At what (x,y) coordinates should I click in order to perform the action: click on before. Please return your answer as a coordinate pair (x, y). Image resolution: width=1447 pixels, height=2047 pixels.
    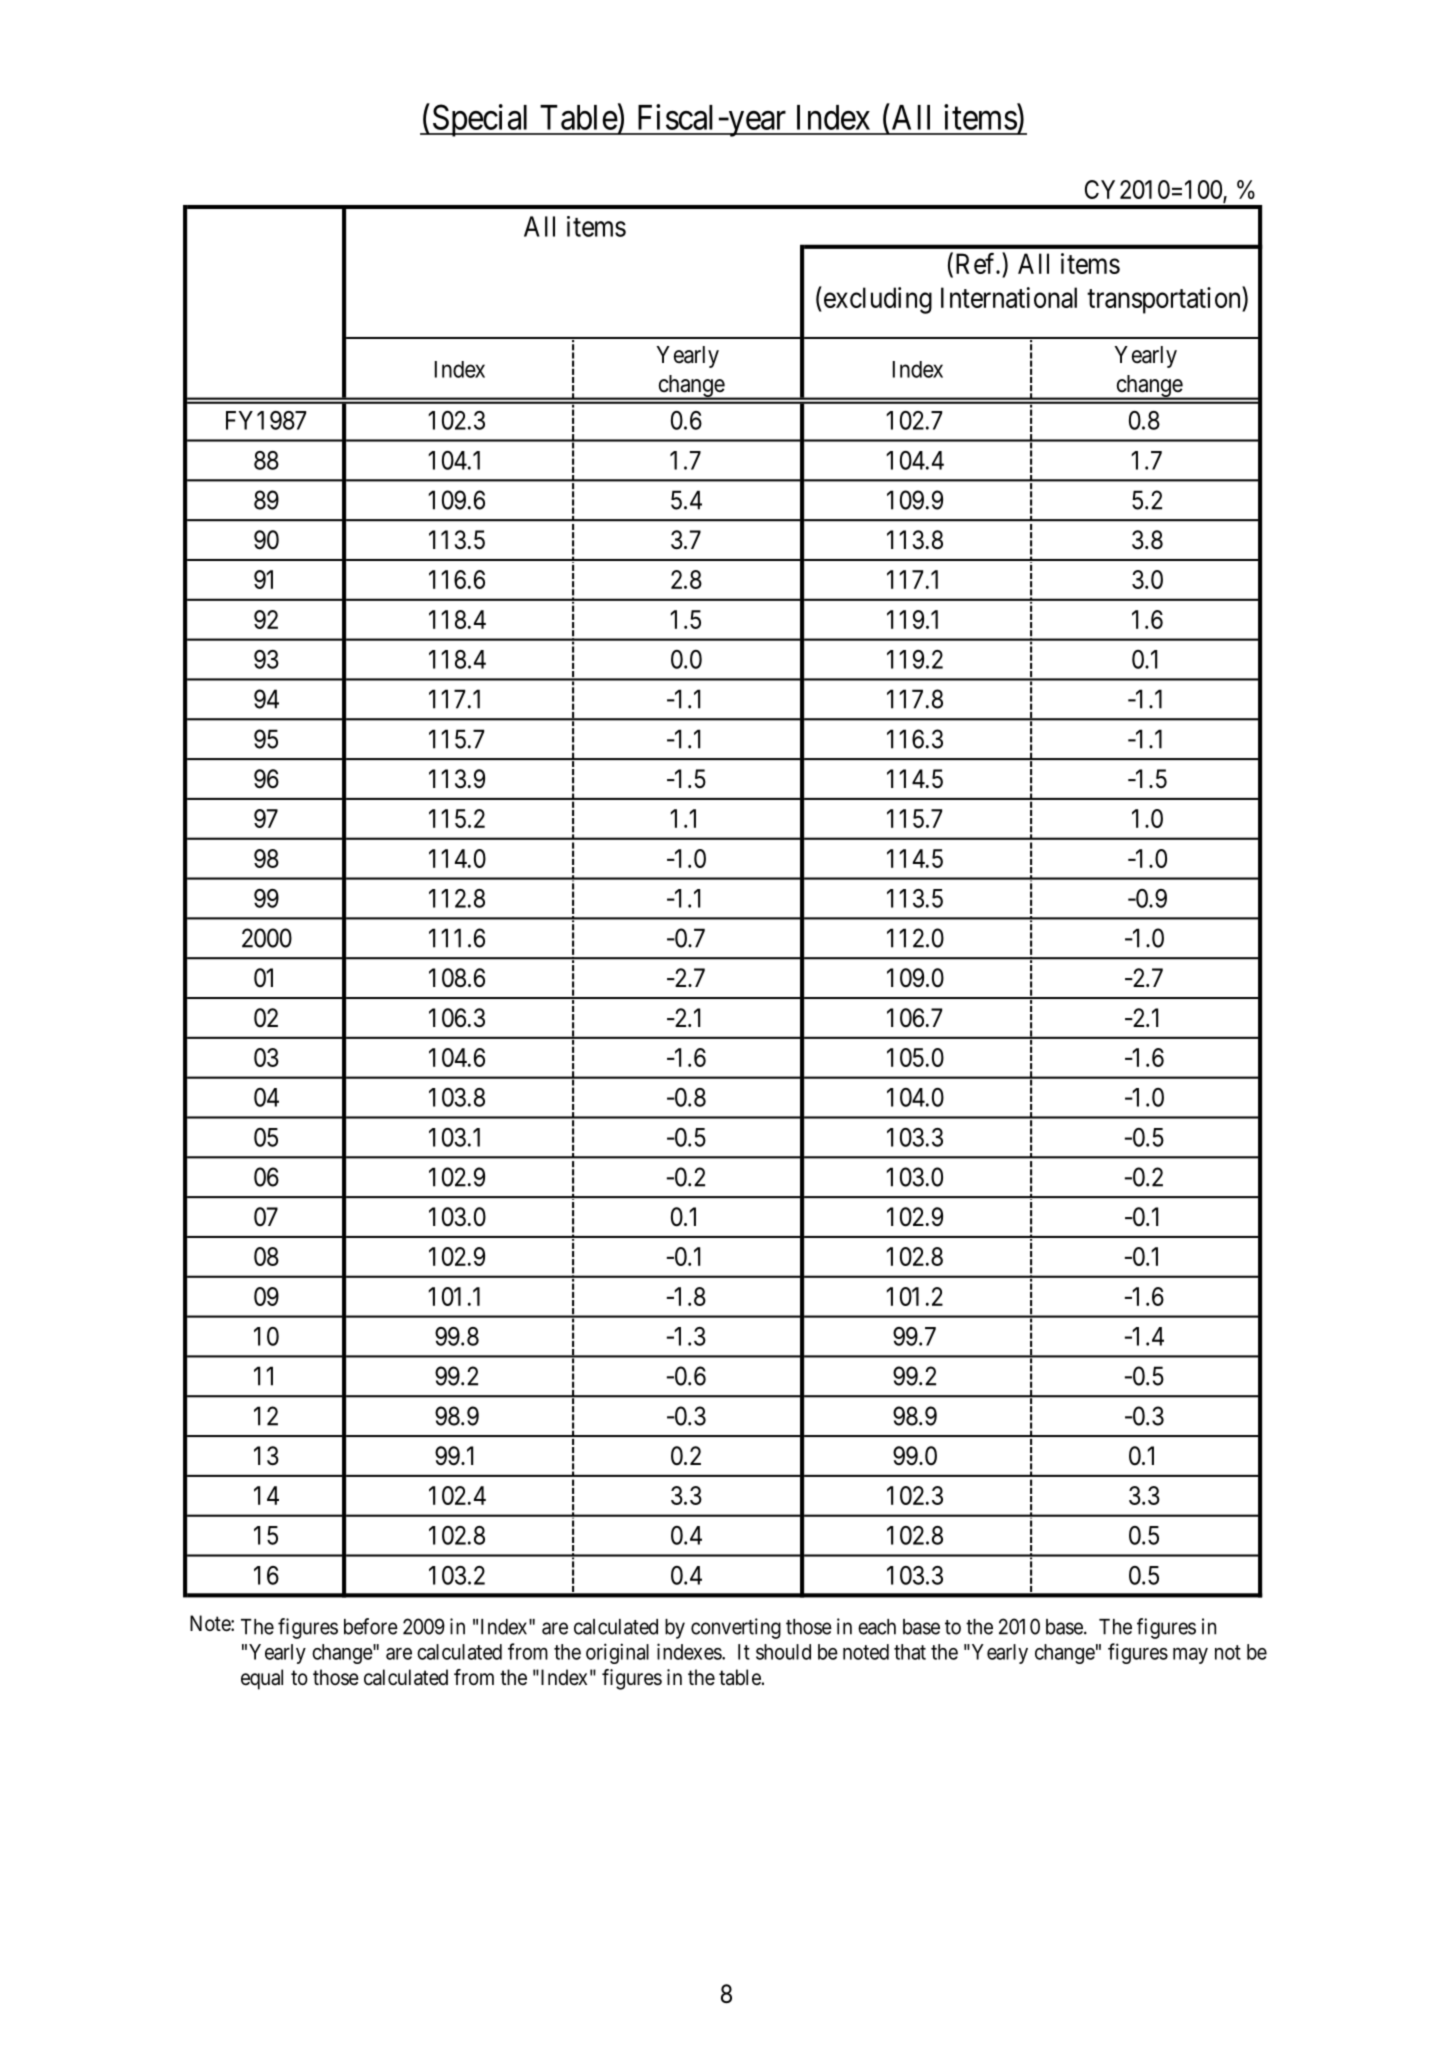
    Looking at the image, I should click on (371, 1626).
